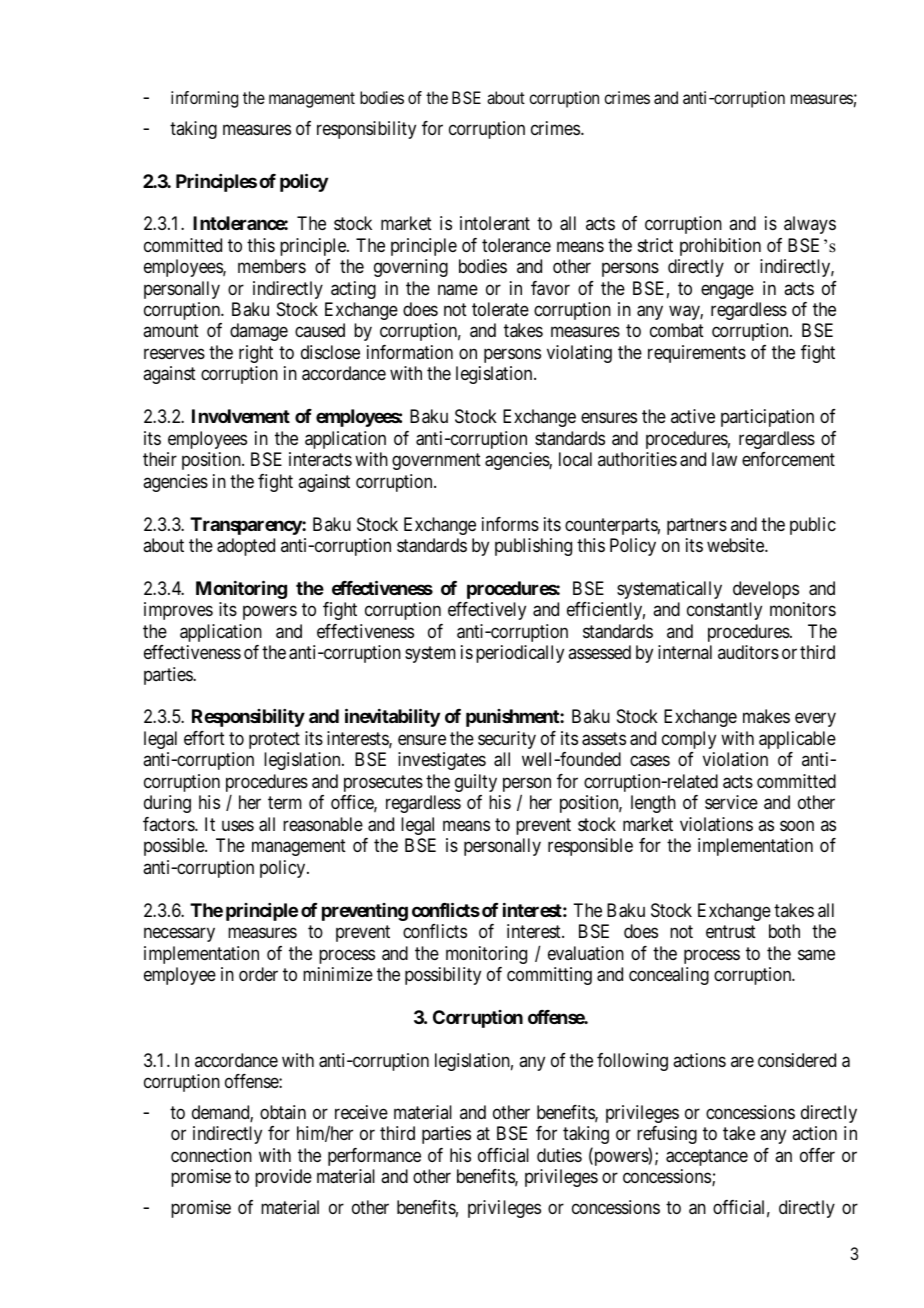  Describe the element at coordinates (748, 652) in the screenshot. I see `auditors` at that location.
